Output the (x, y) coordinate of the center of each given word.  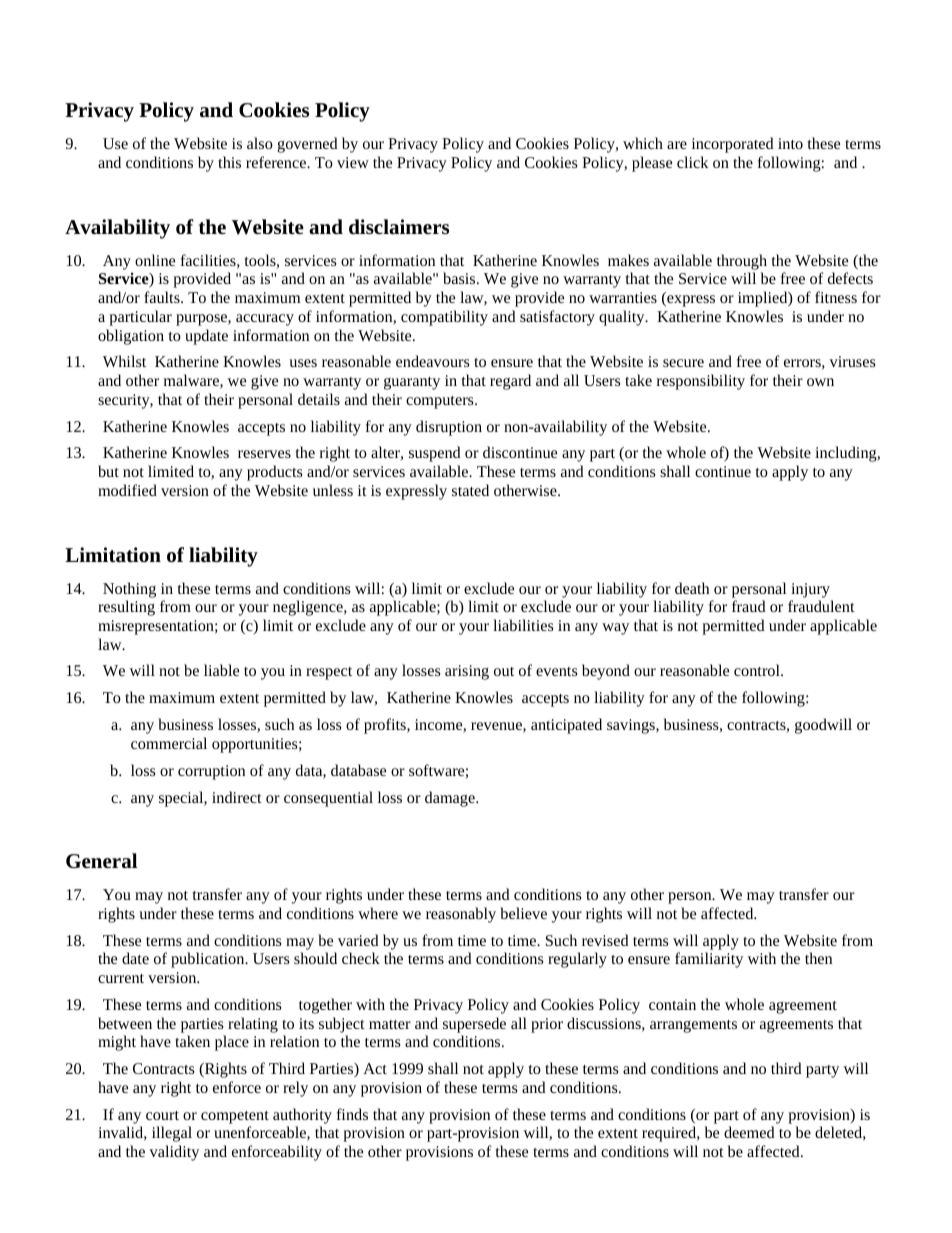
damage (451, 799)
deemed (749, 1132)
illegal (172, 1134)
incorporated (733, 145)
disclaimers (399, 226)
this (229, 162)
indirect (237, 797)
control (758, 670)
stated (470, 490)
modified (127, 490)
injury (810, 590)
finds (352, 1114)
